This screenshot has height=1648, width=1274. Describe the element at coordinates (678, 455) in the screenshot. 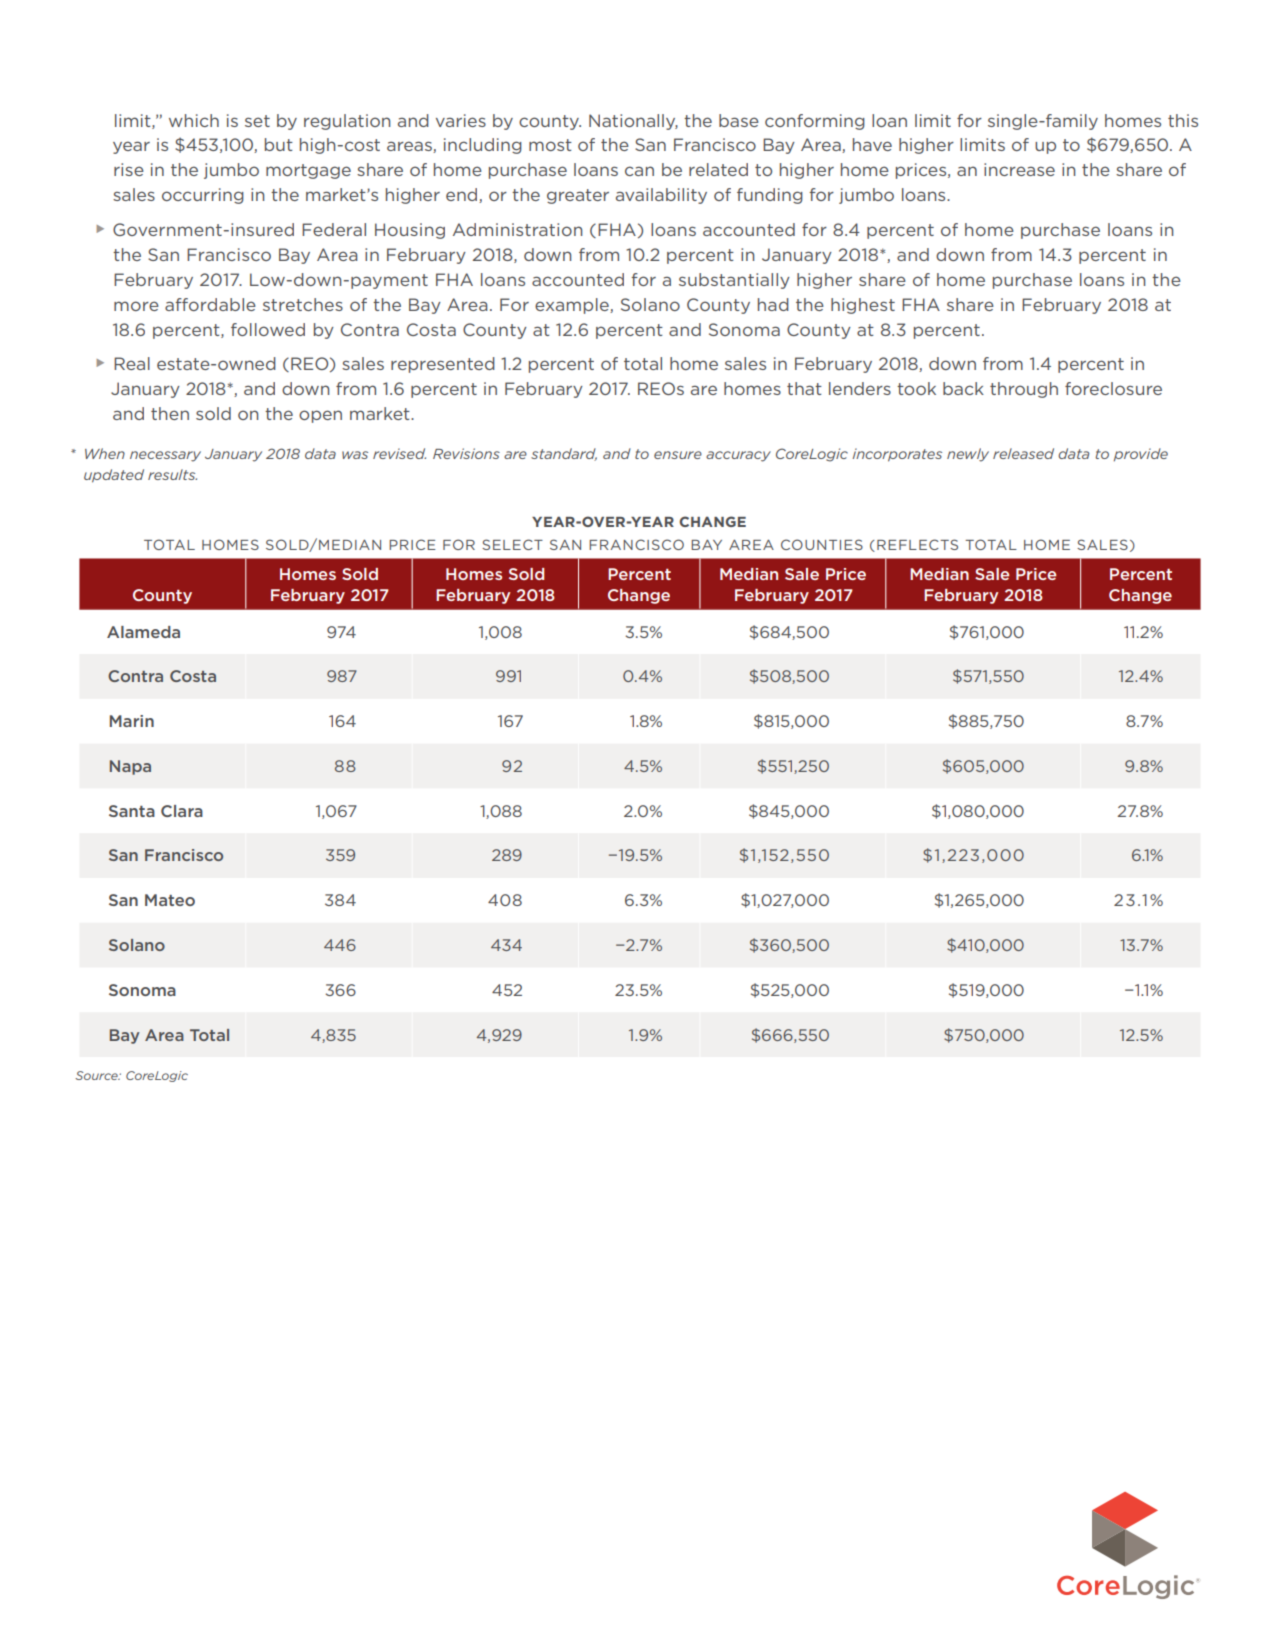

I see `ensure` at that location.
